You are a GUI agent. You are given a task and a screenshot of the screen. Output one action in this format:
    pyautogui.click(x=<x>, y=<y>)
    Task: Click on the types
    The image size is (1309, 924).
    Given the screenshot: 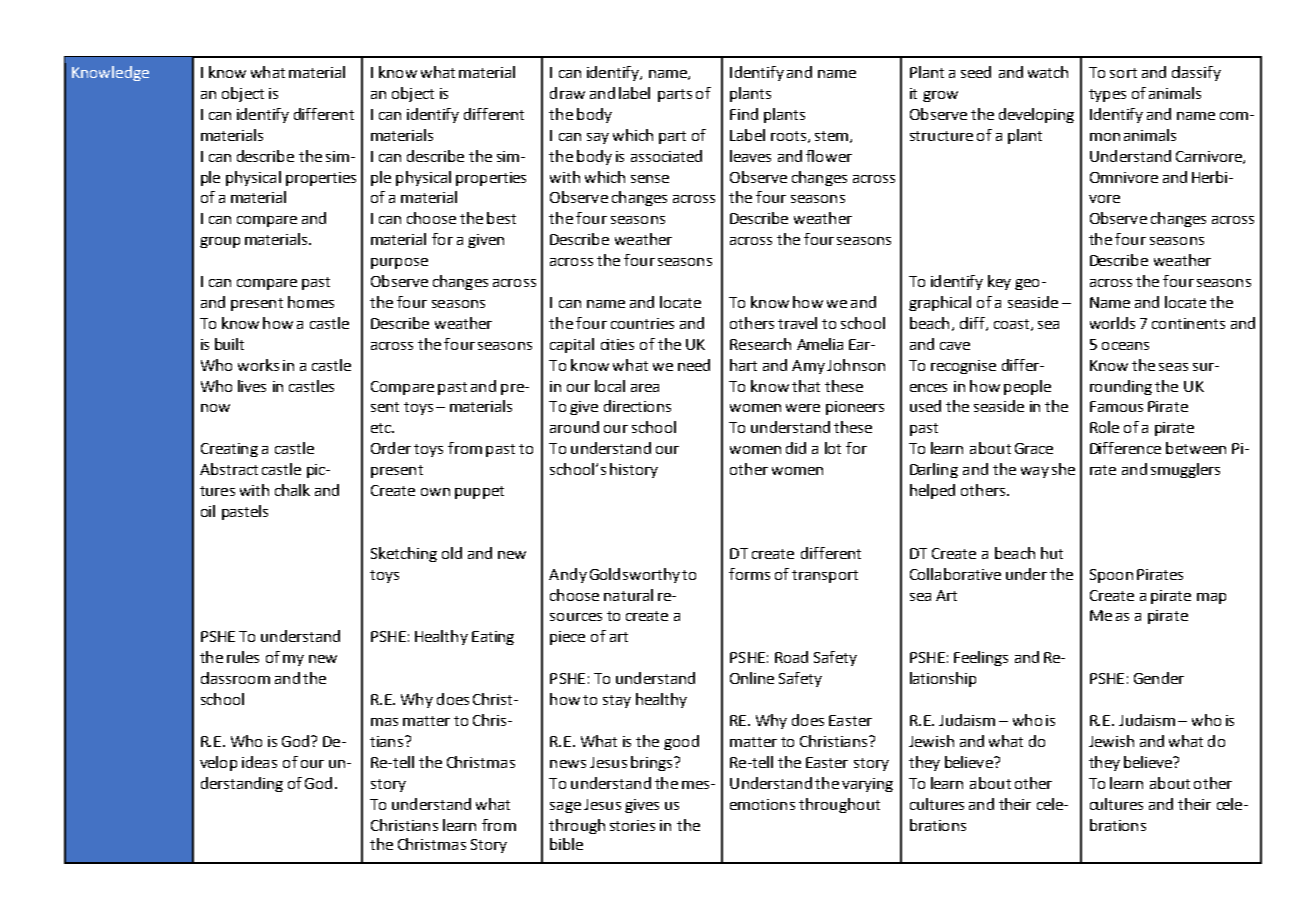 What is the action you would take?
    pyautogui.click(x=1107, y=95)
